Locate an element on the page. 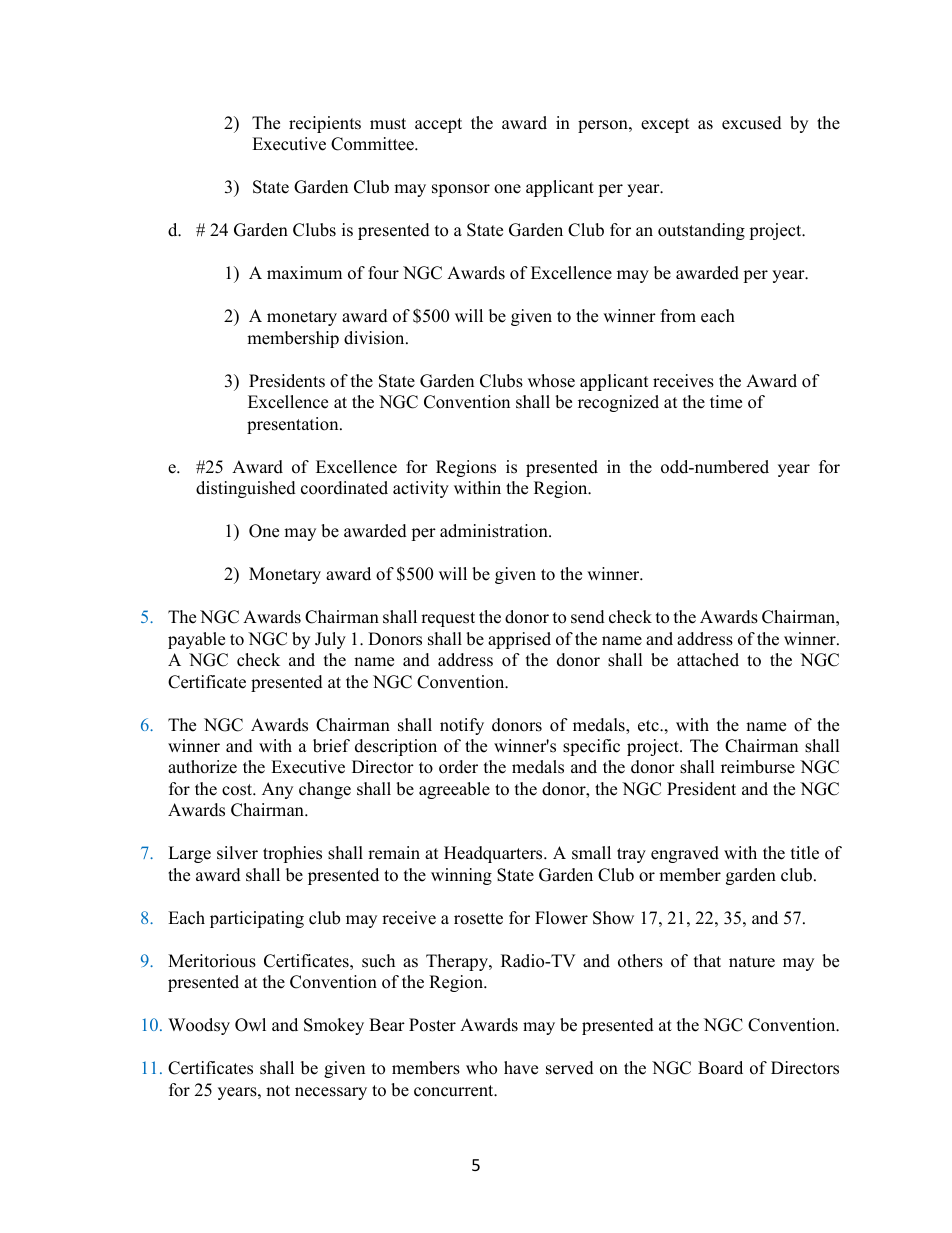 This document has width=952, height=1233. have is located at coordinates (521, 1068).
